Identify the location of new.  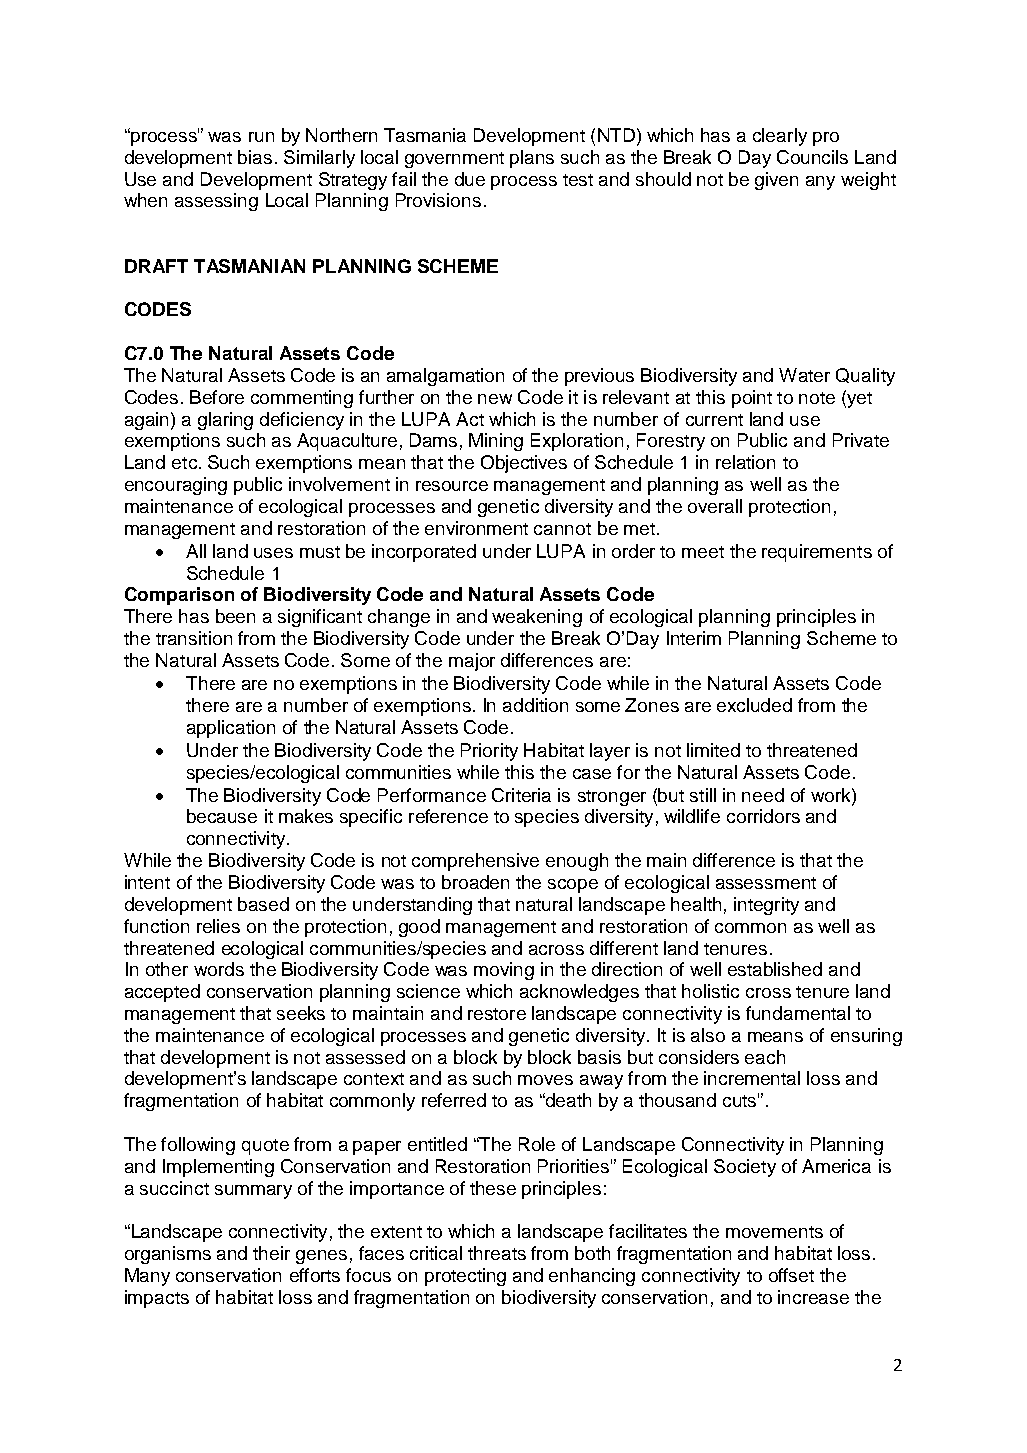
(495, 399).
